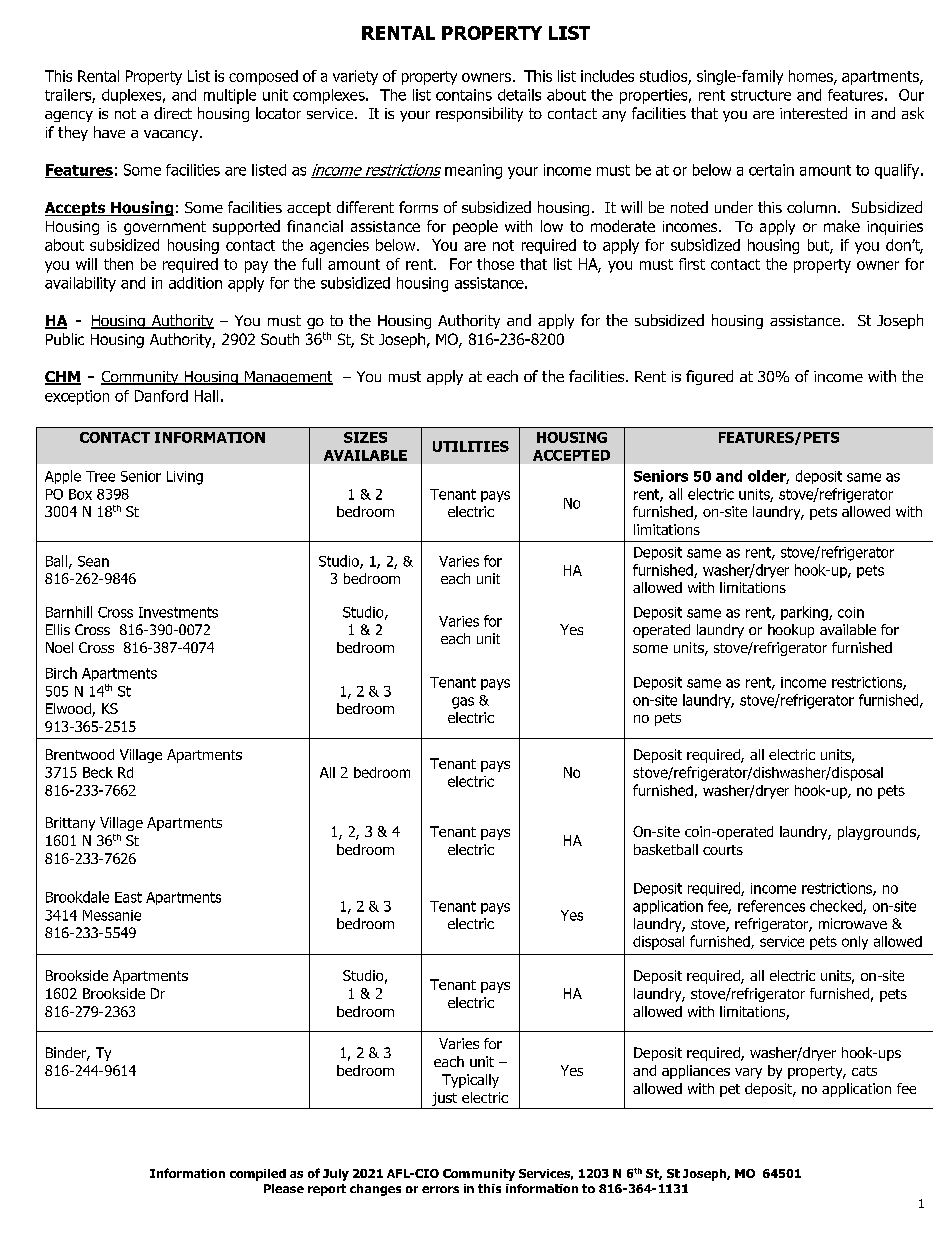 The width and height of the document is (952, 1233). Describe the element at coordinates (479, 114) in the document. I see `responsibility` at that location.
